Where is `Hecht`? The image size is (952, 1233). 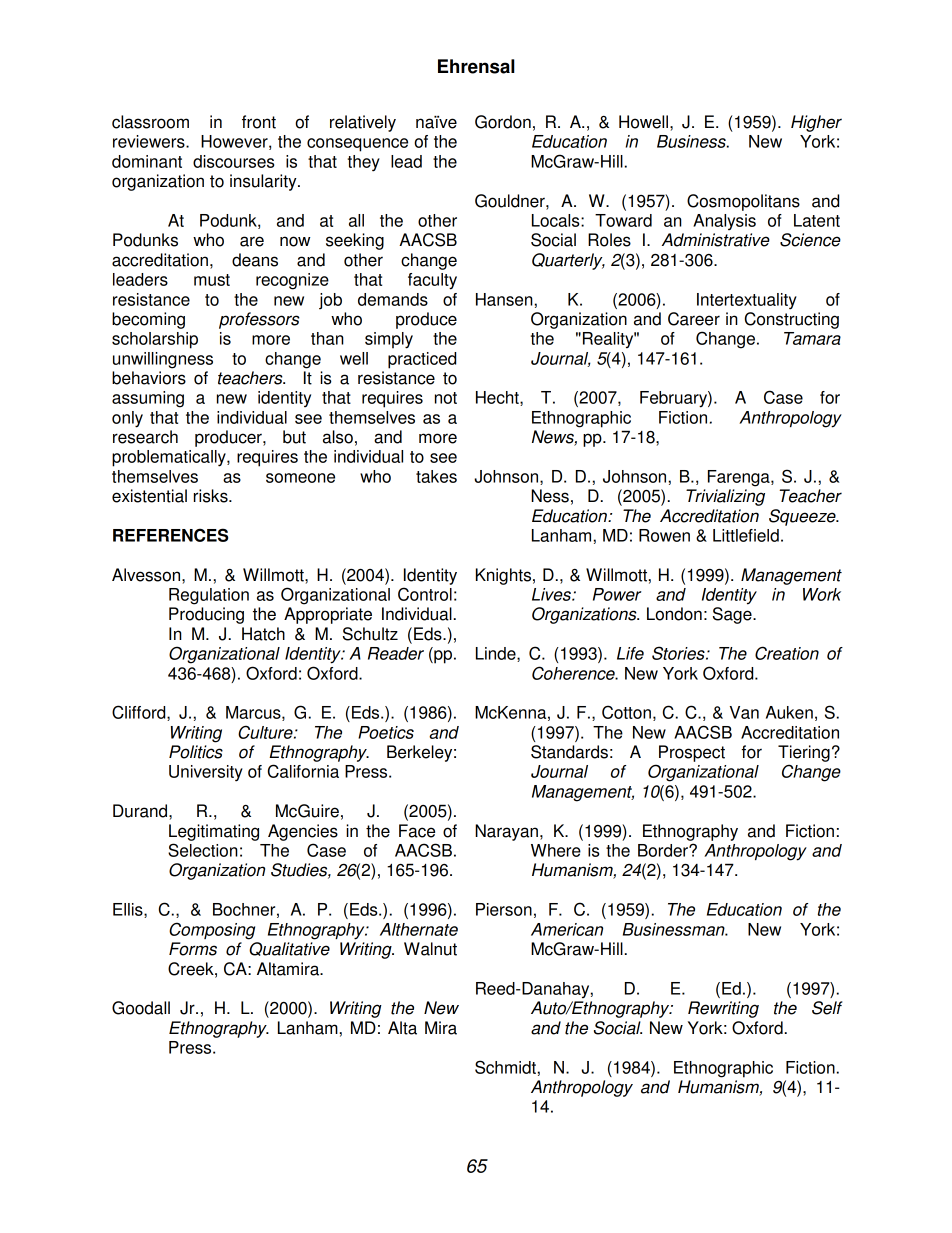
Hecht is located at coordinates (498, 398).
